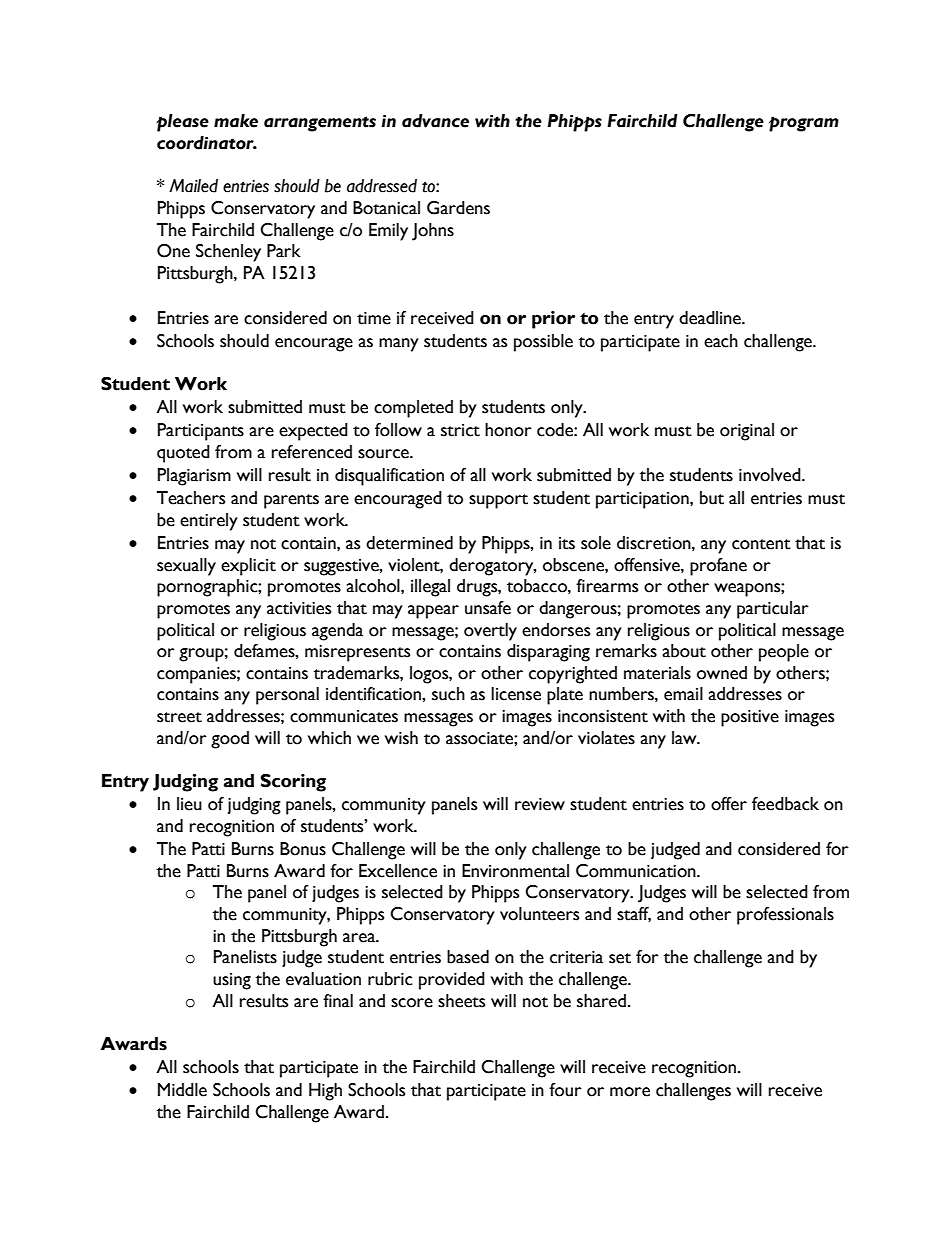 This image has width=952, height=1233. Describe the element at coordinates (299, 608) in the image. I see `activities` at that location.
